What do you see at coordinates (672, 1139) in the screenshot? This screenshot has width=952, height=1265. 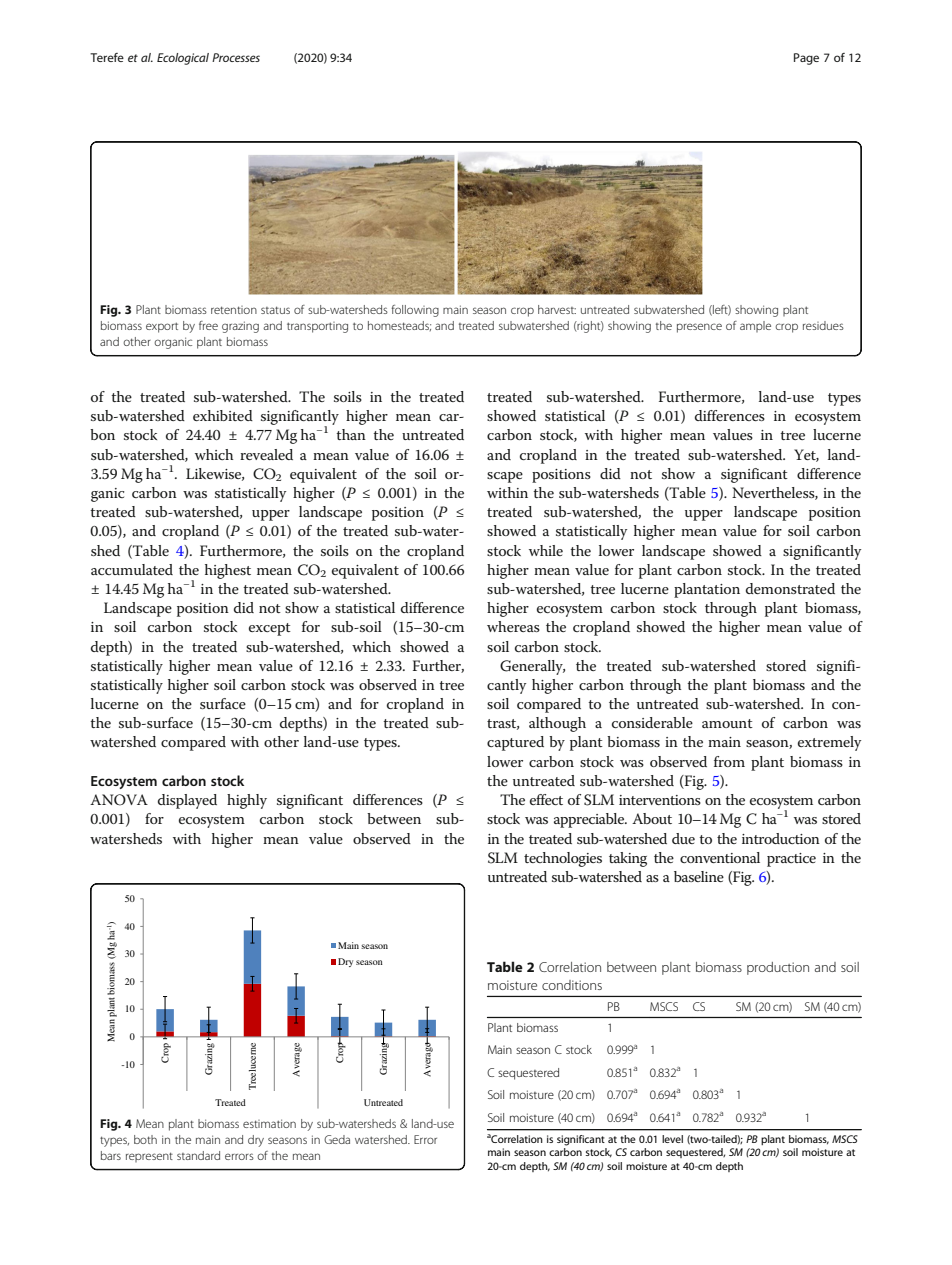 I see `level` at bounding box center [672, 1139].
